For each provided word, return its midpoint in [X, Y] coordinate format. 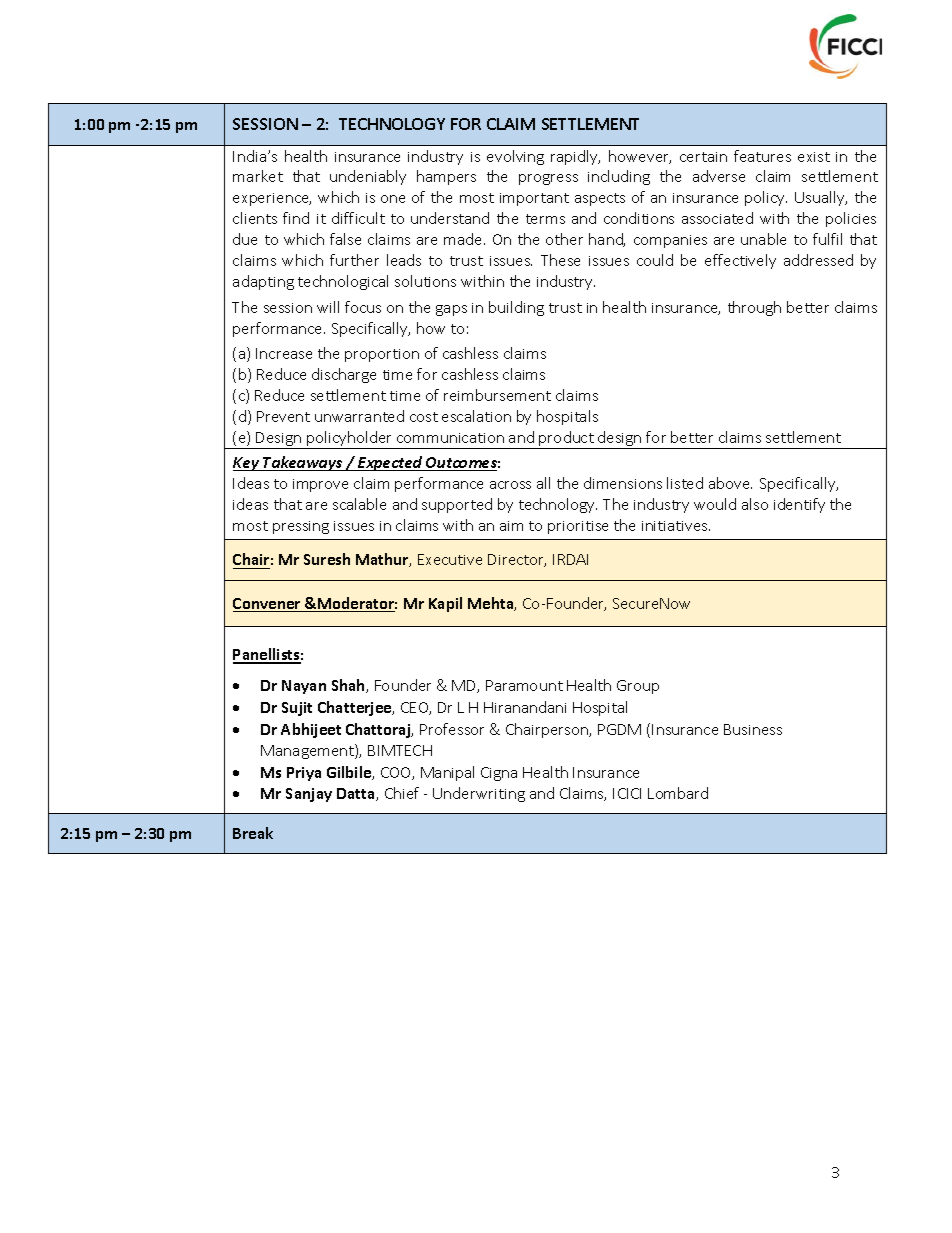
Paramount [524, 685]
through [754, 308]
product [567, 440]
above [730, 483]
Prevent [283, 416]
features [762, 156]
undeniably [368, 177]
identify [799, 505]
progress [548, 179]
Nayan [304, 687]
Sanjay [309, 795]
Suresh [327, 559]
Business [753, 729]
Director [517, 560]
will [328, 307]
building [516, 308]
